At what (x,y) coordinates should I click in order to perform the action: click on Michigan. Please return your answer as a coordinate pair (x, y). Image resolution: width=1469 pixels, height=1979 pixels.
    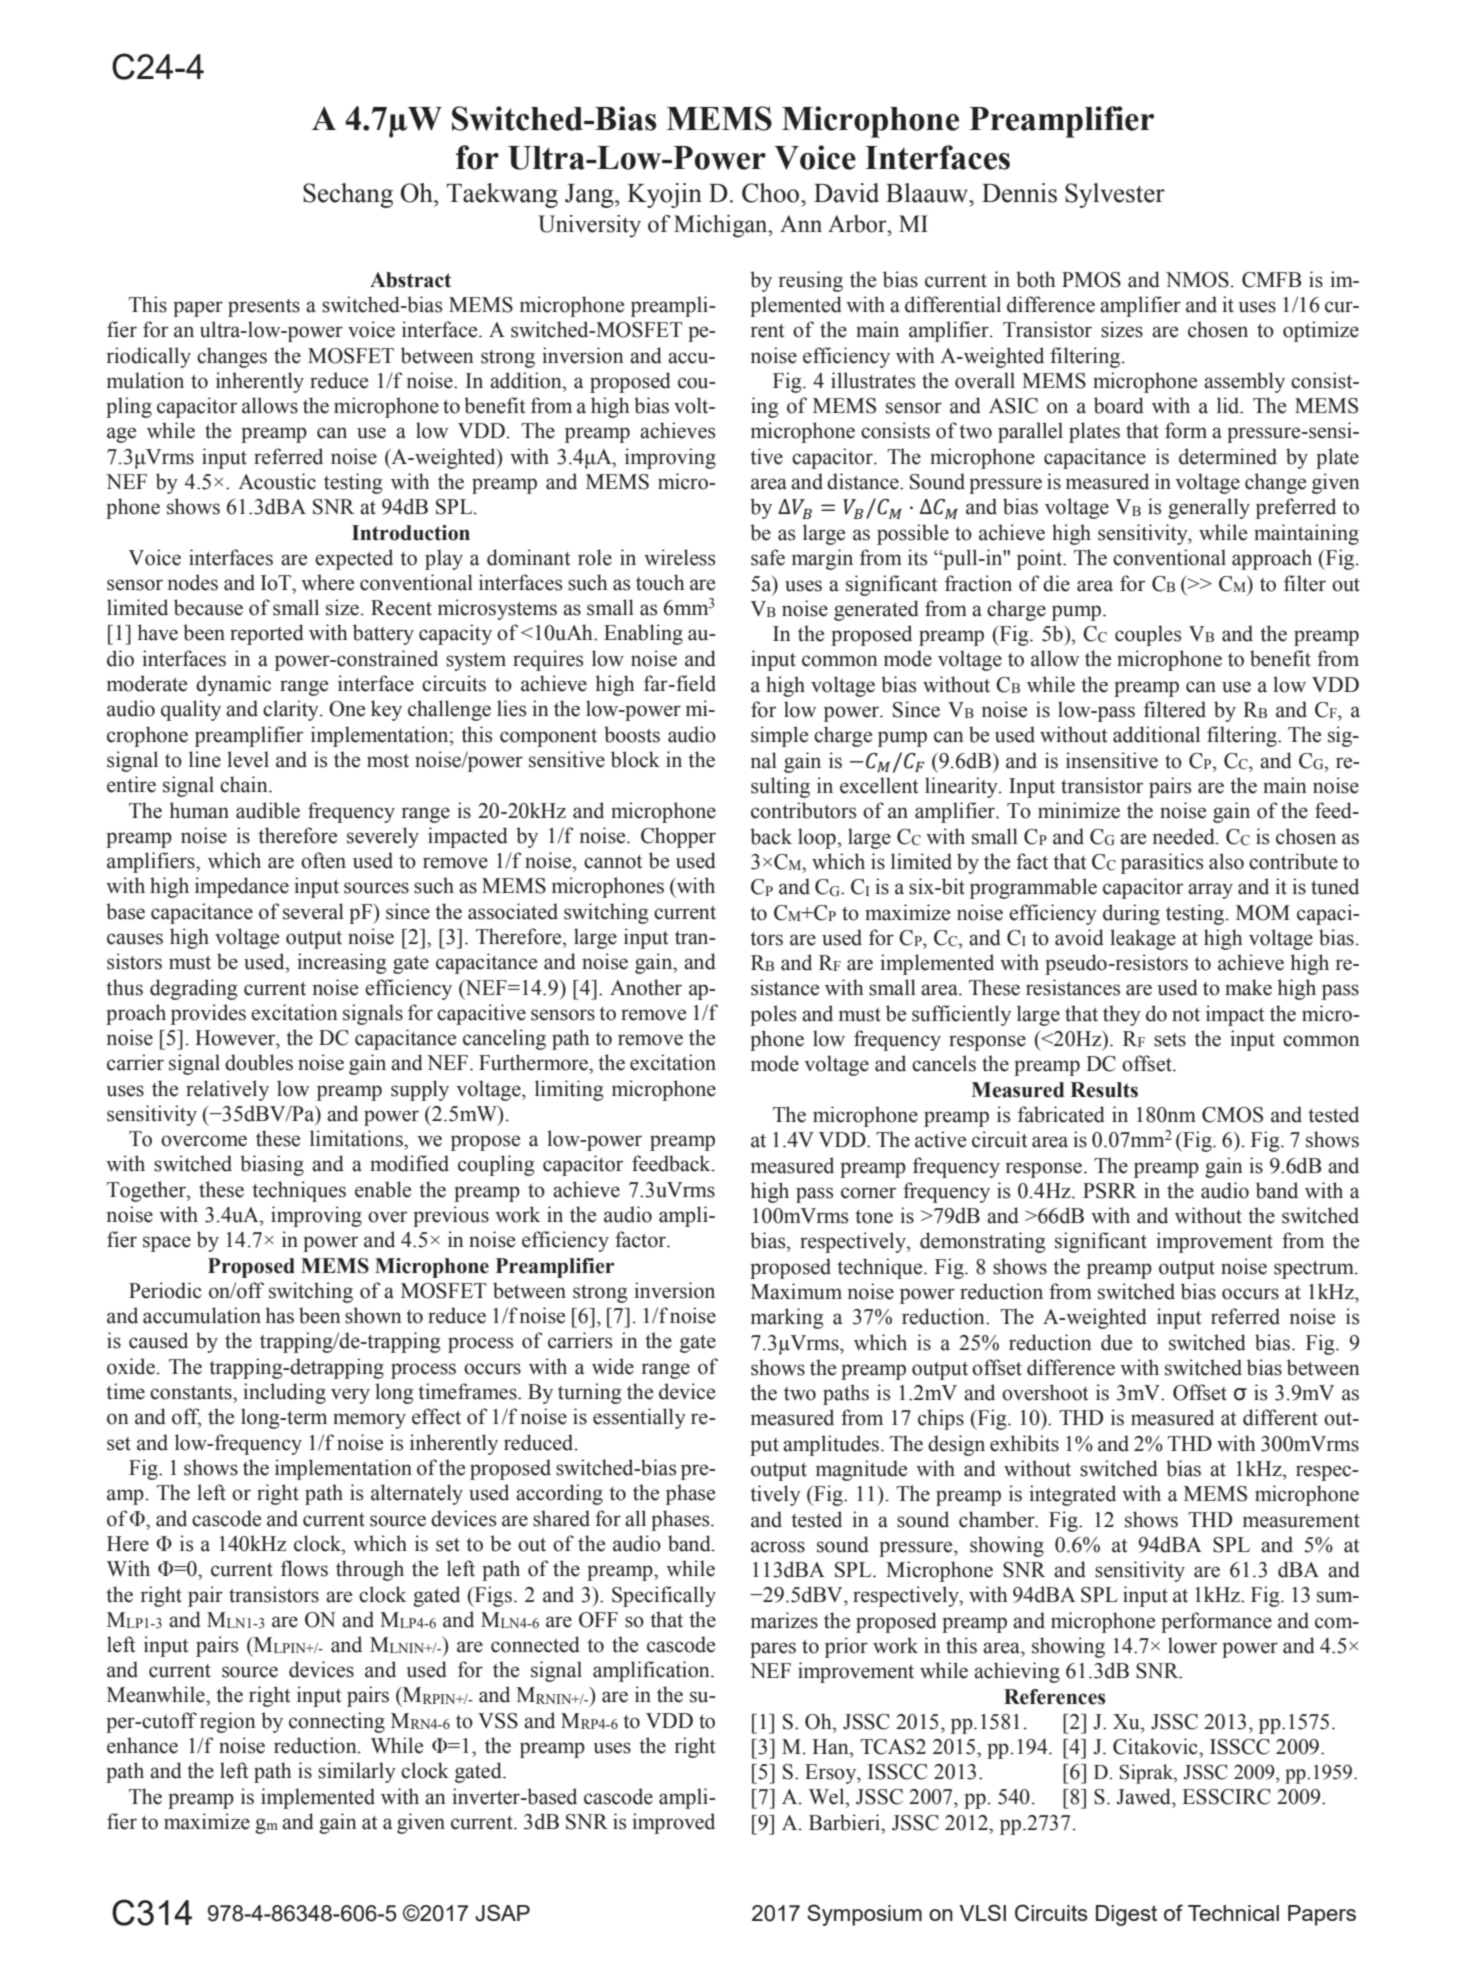
    Looking at the image, I should click on (722, 226).
